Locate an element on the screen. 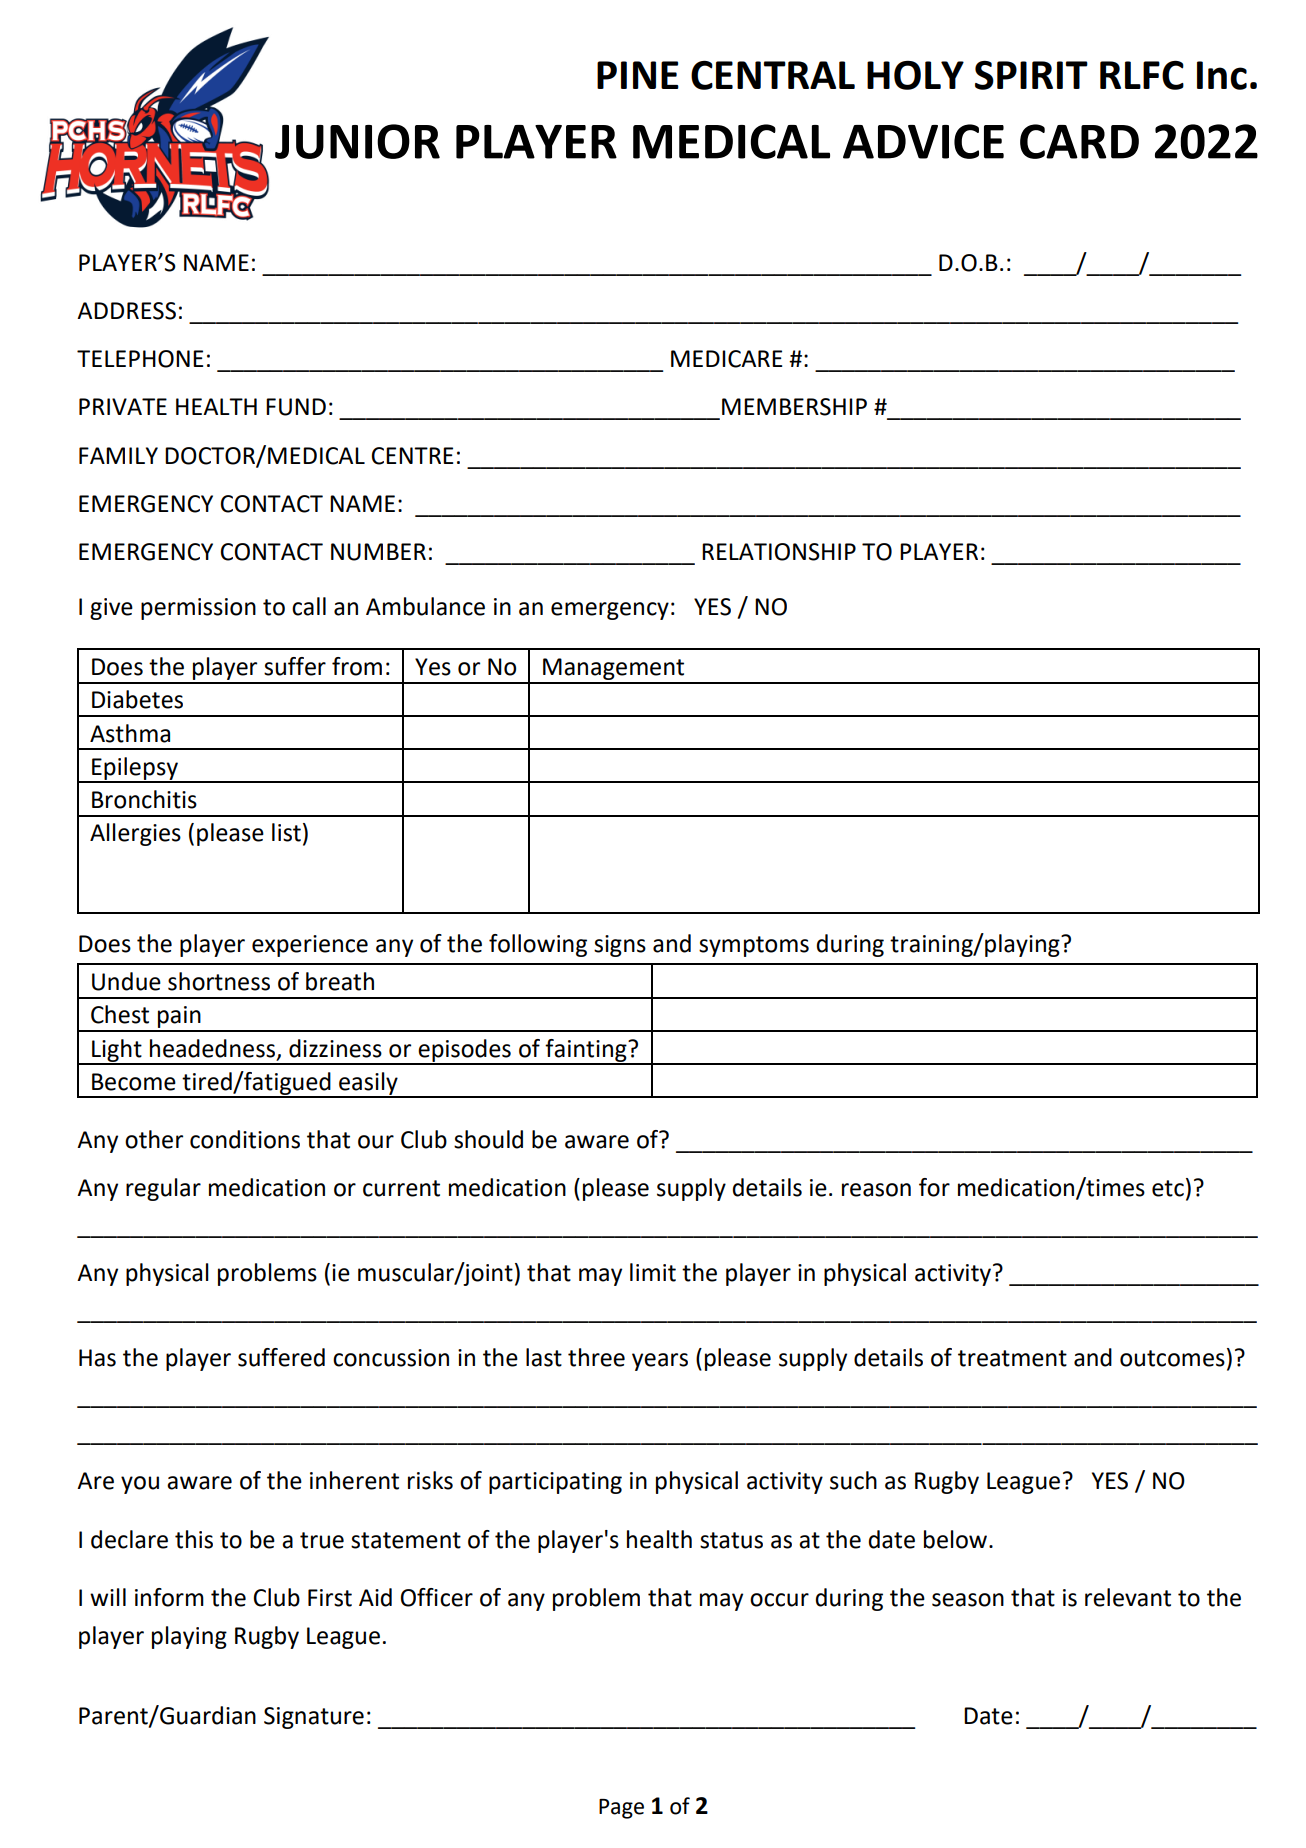 The width and height of the screenshot is (1306, 1848). shortness is located at coordinates (219, 981).
